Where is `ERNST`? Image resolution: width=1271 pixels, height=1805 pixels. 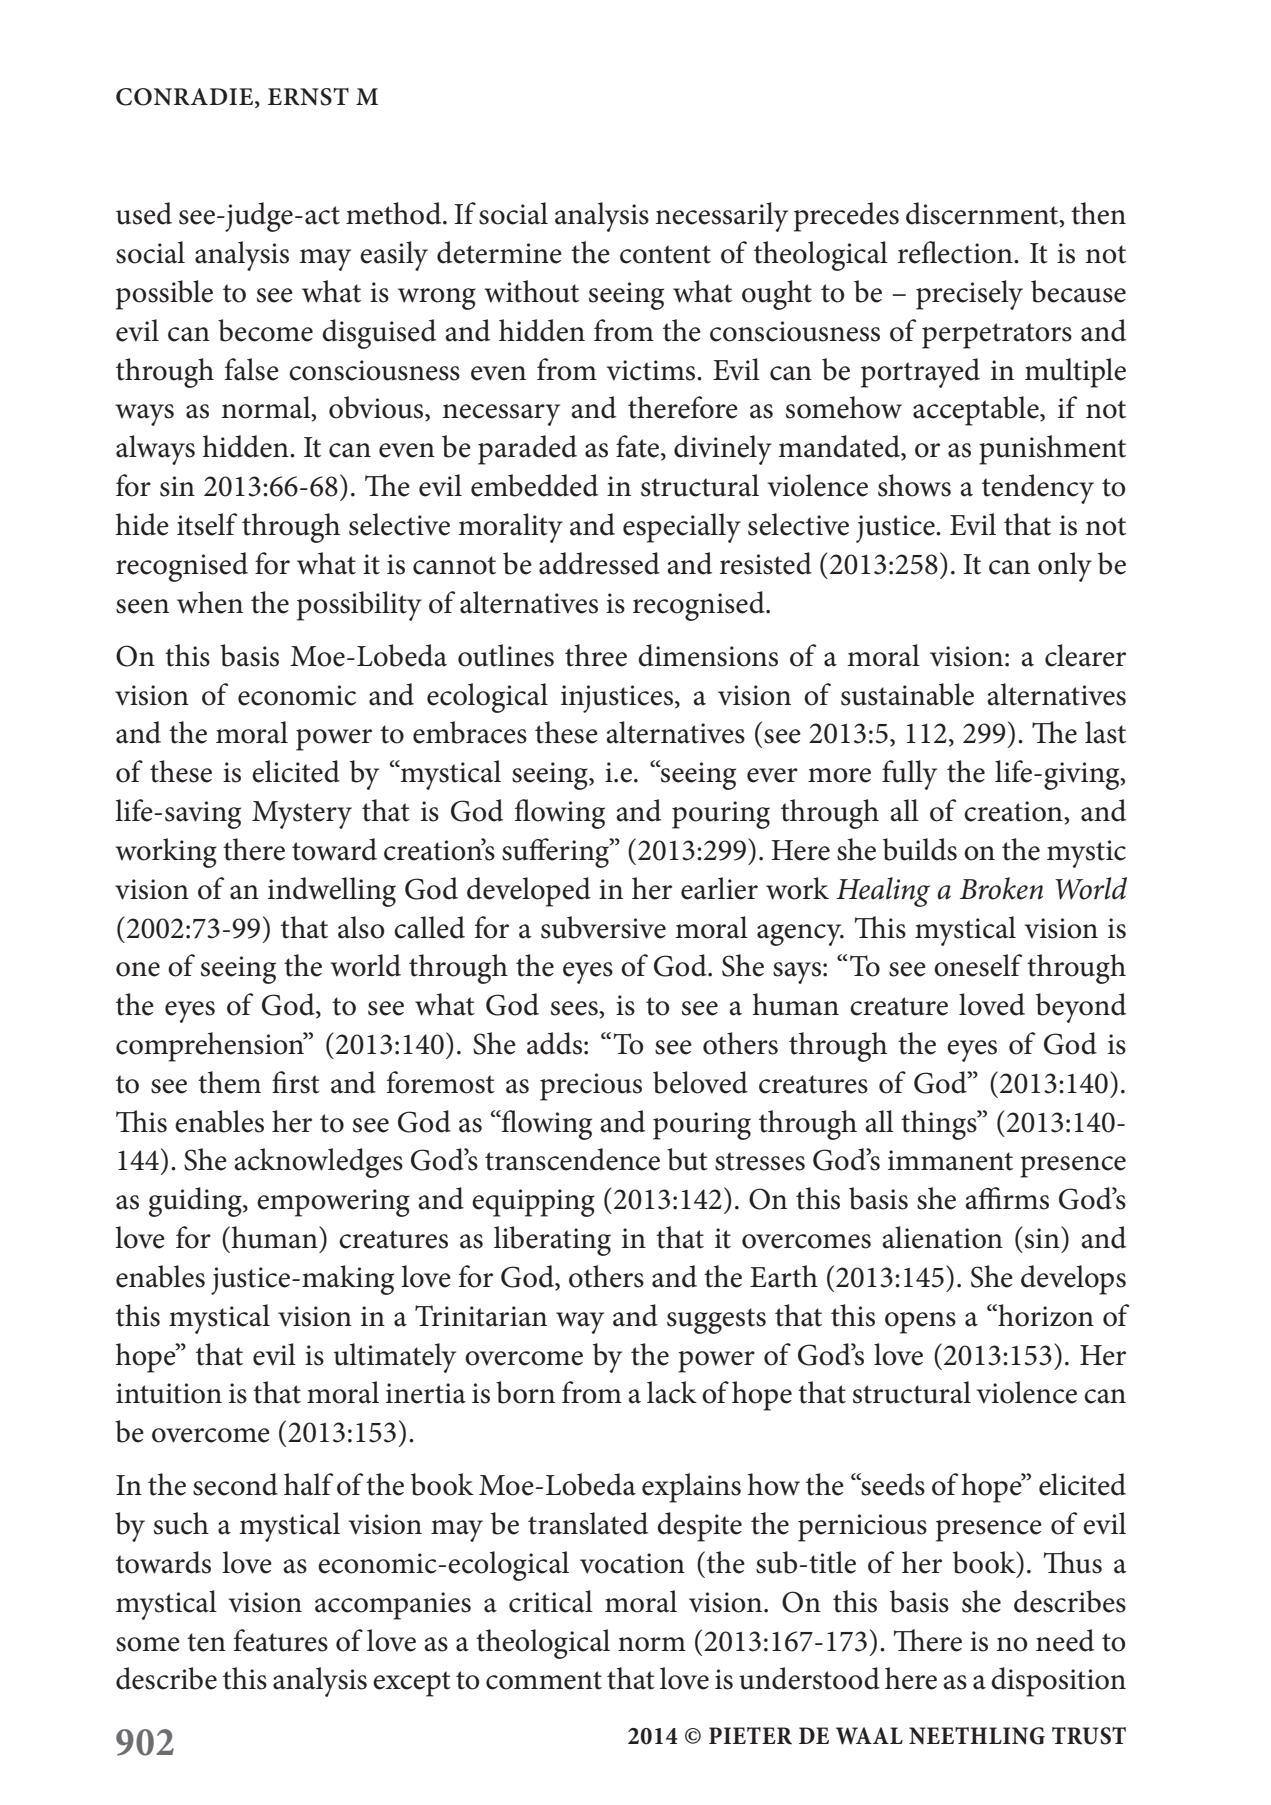
ERNST is located at coordinates (308, 97).
